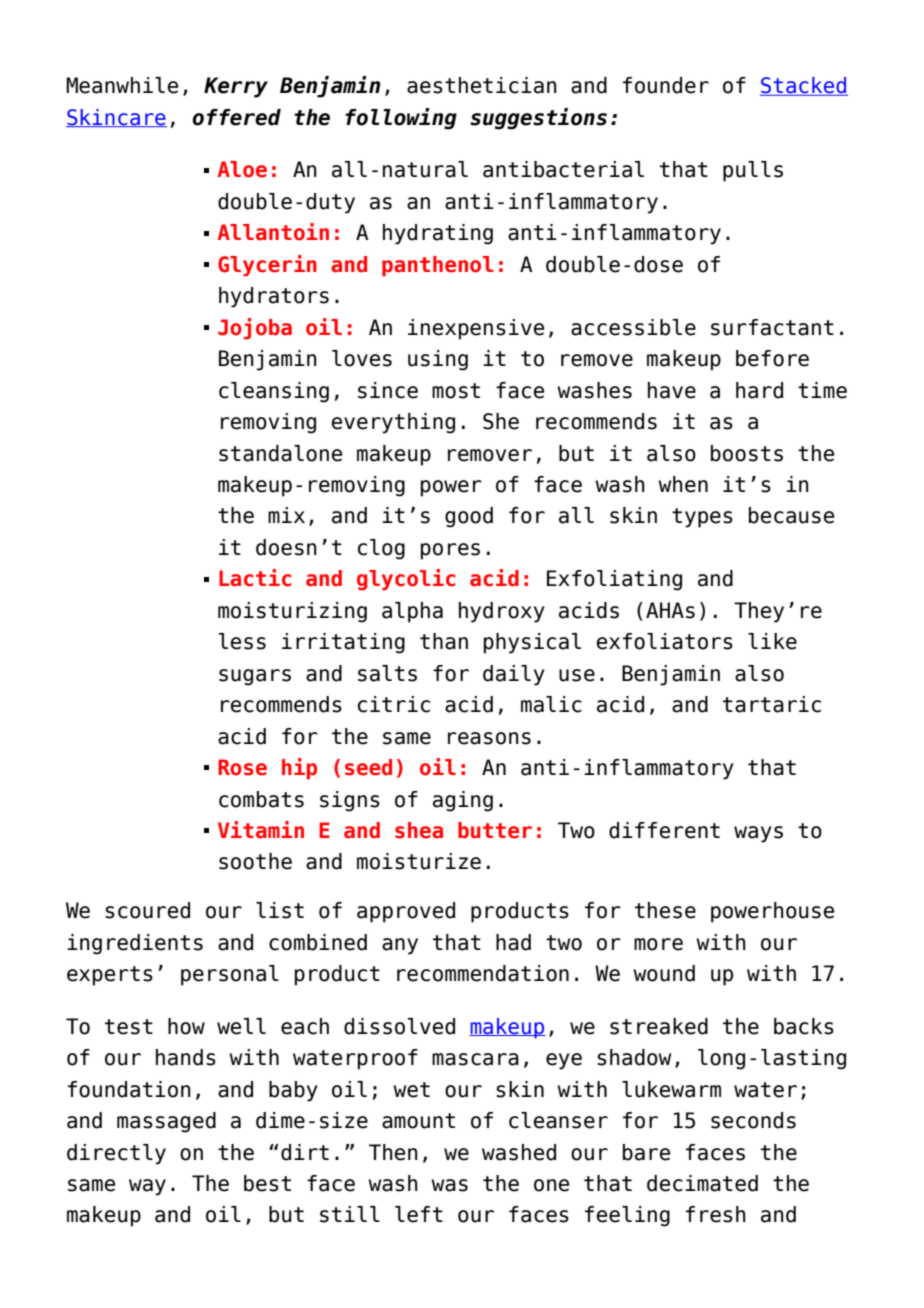 The image size is (924, 1308). What do you see at coordinates (482, 85) in the screenshot?
I see `aesthetician` at bounding box center [482, 85].
